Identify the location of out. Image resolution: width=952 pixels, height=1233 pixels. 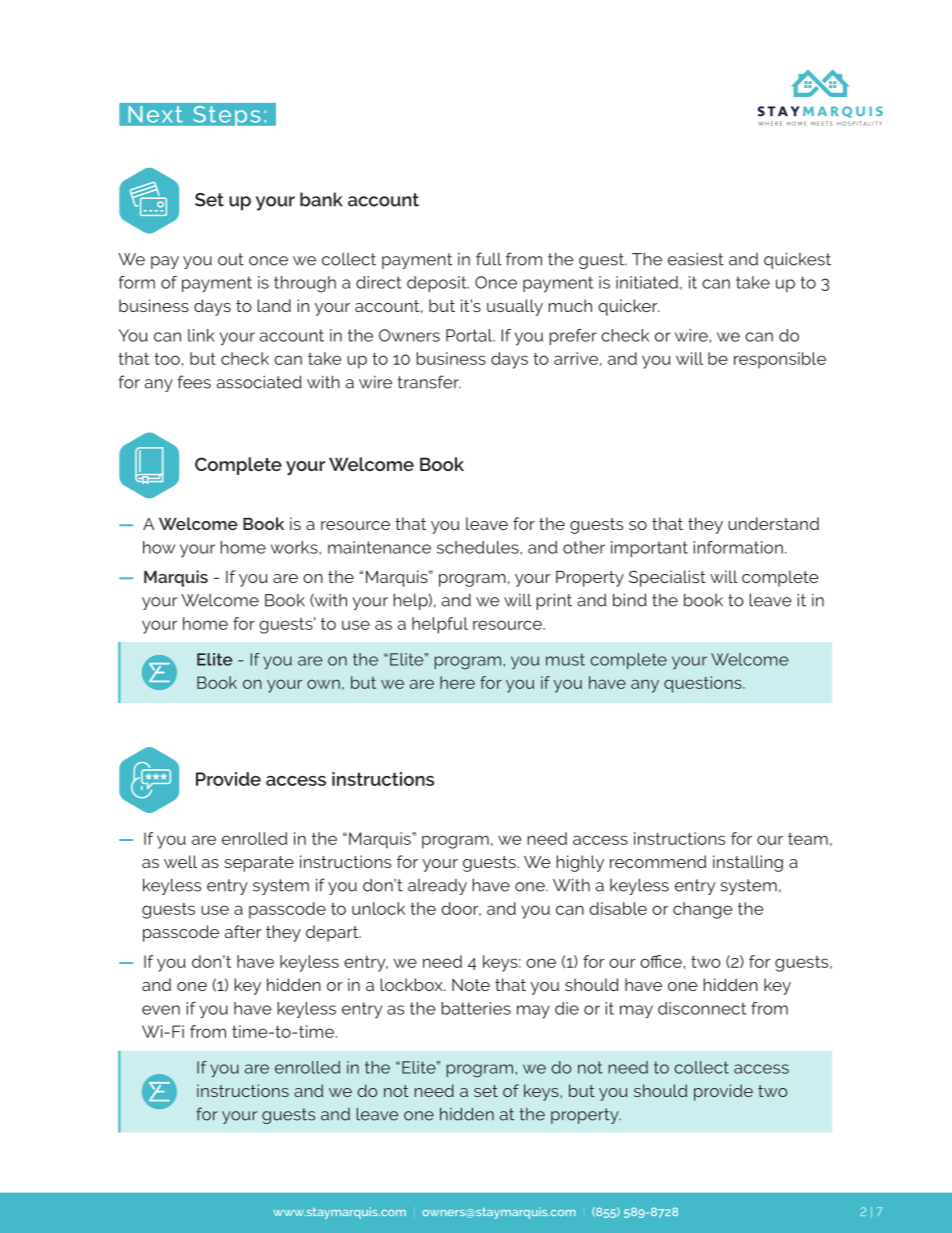
(231, 259).
